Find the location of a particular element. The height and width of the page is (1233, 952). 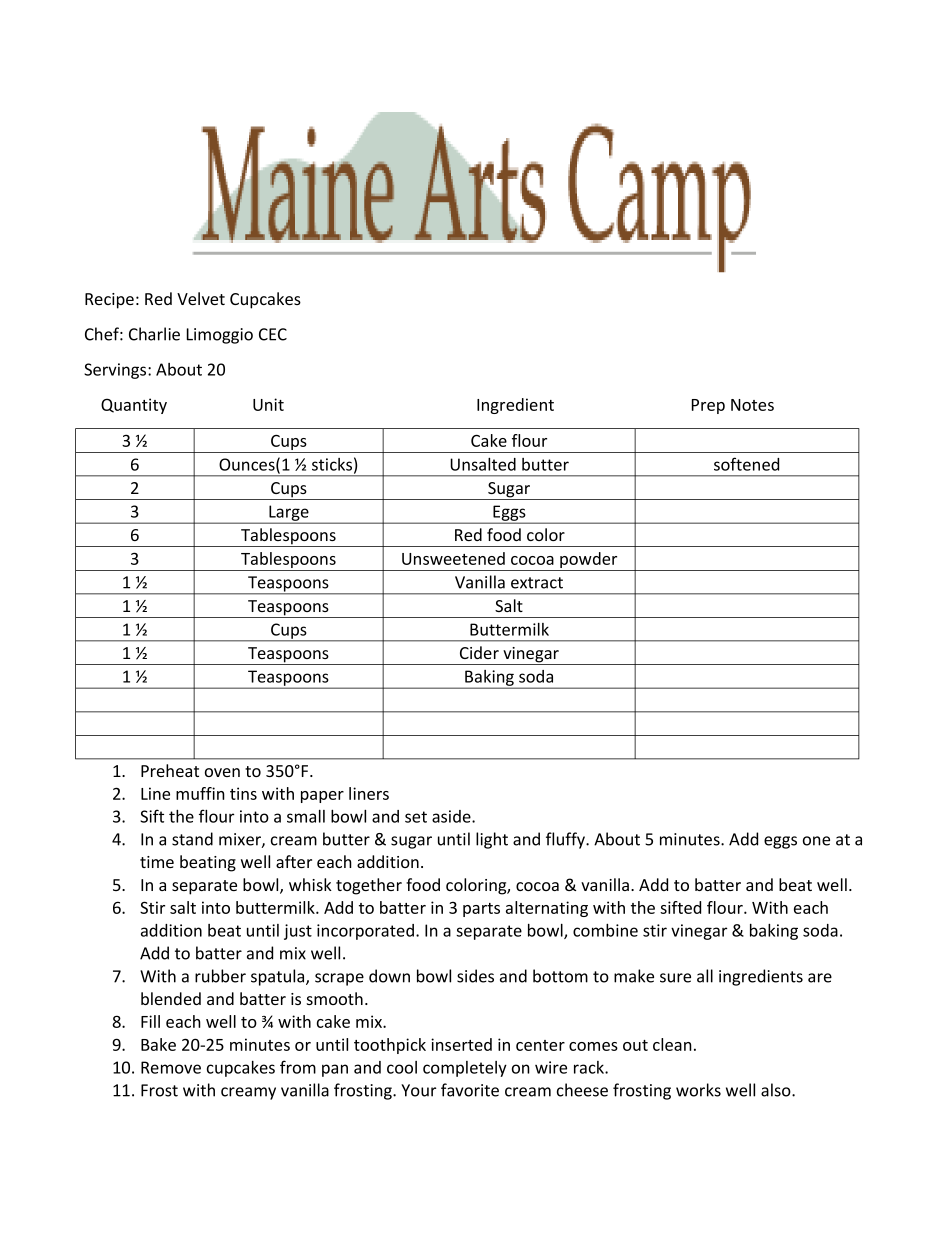

Charlie is located at coordinates (154, 334).
